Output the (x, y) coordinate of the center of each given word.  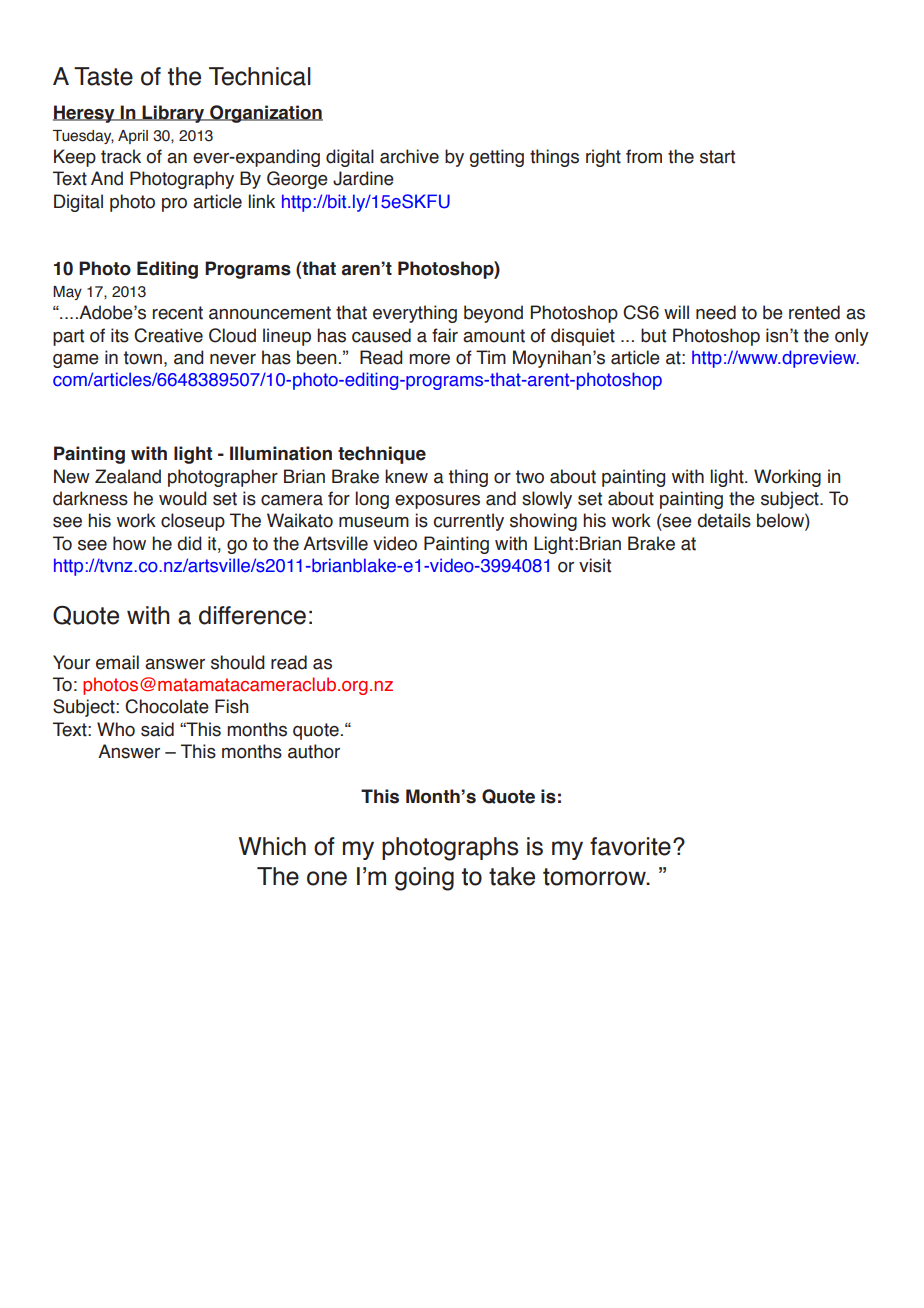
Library (173, 114)
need (716, 312)
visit (595, 565)
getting (497, 158)
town (143, 358)
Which (272, 846)
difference (252, 615)
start (717, 157)
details (724, 520)
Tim (491, 357)
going (424, 879)
